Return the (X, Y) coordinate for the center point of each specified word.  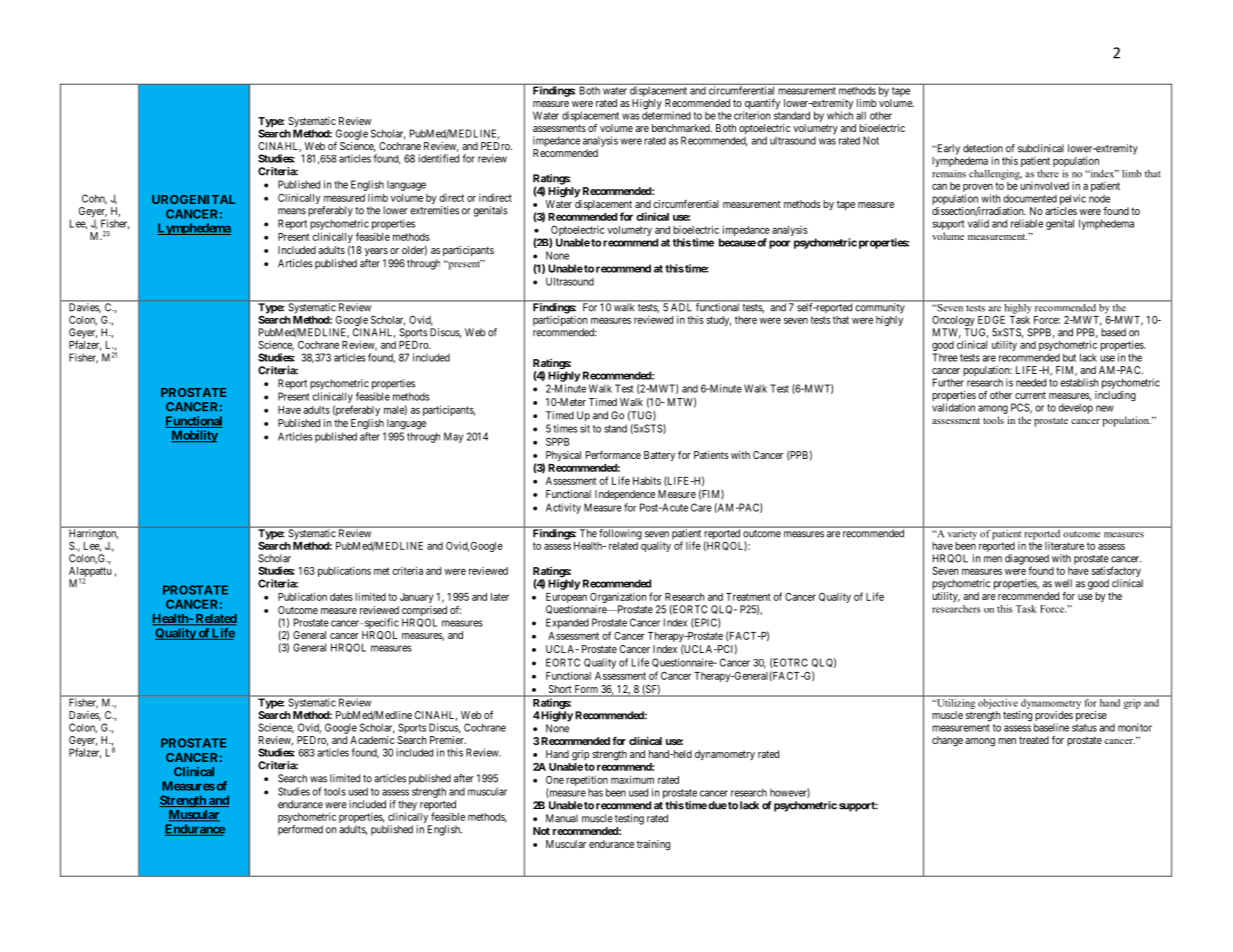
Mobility (194, 436)
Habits (647, 480)
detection (983, 148)
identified (438, 158)
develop (1075, 408)
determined (666, 115)
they (407, 806)
